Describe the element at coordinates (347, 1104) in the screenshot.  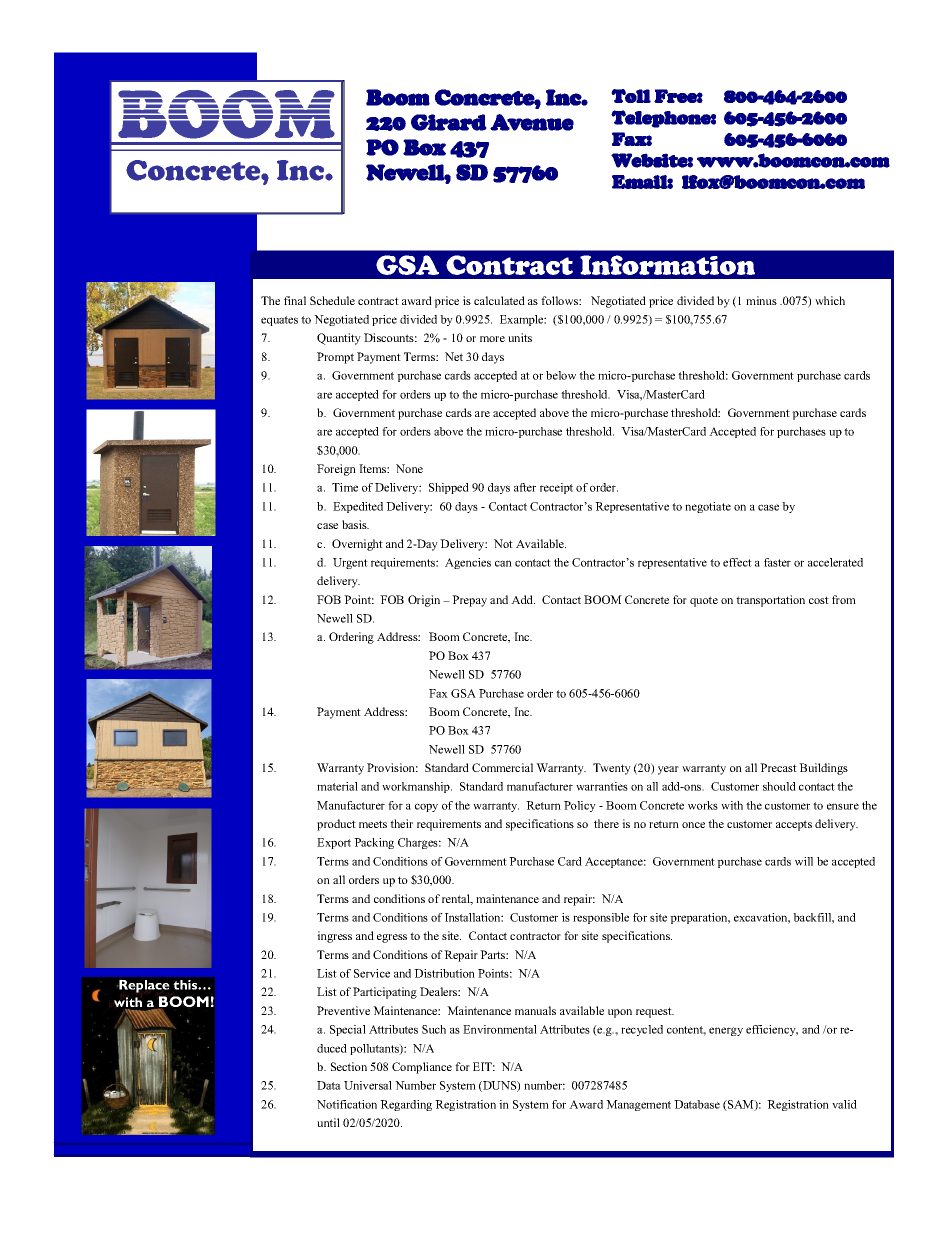
I see `Notification` at that location.
